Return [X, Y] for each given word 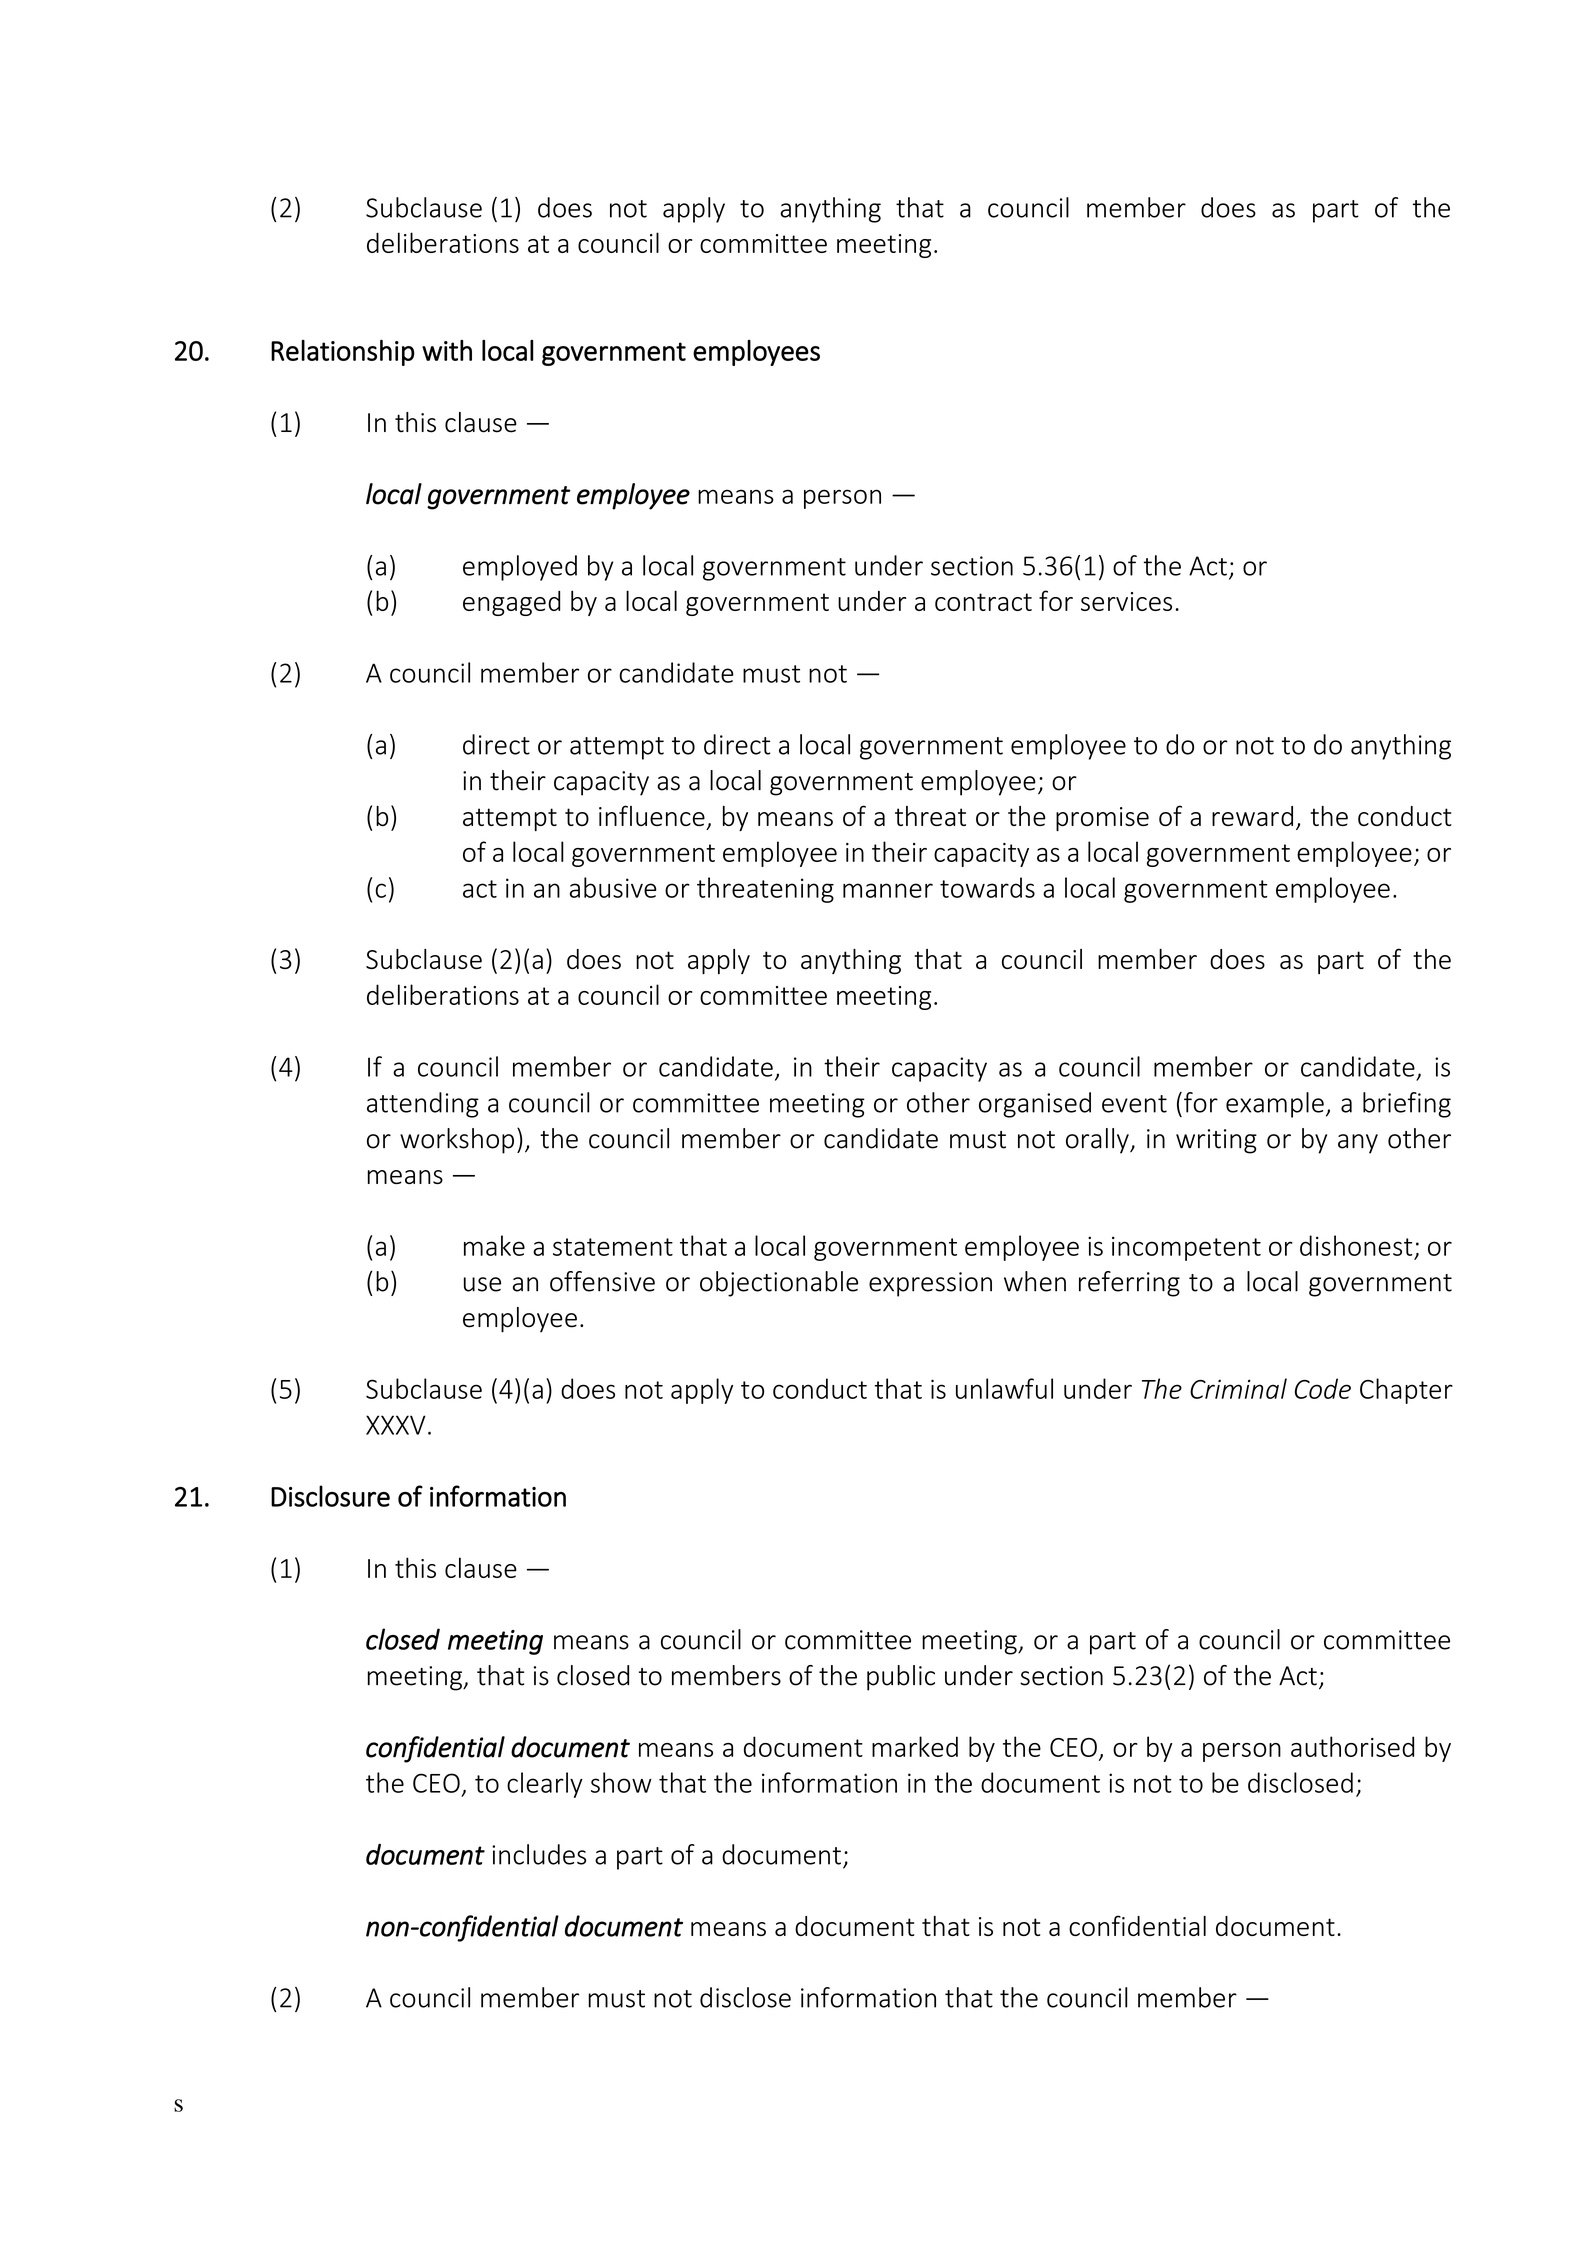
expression [930, 1284]
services [1126, 601]
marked [915, 1746]
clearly [545, 1785]
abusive [613, 887]
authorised [1352, 1746]
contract [983, 602]
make [494, 1245]
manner [888, 890]
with [447, 350]
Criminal [1238, 1388]
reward [1252, 816]
